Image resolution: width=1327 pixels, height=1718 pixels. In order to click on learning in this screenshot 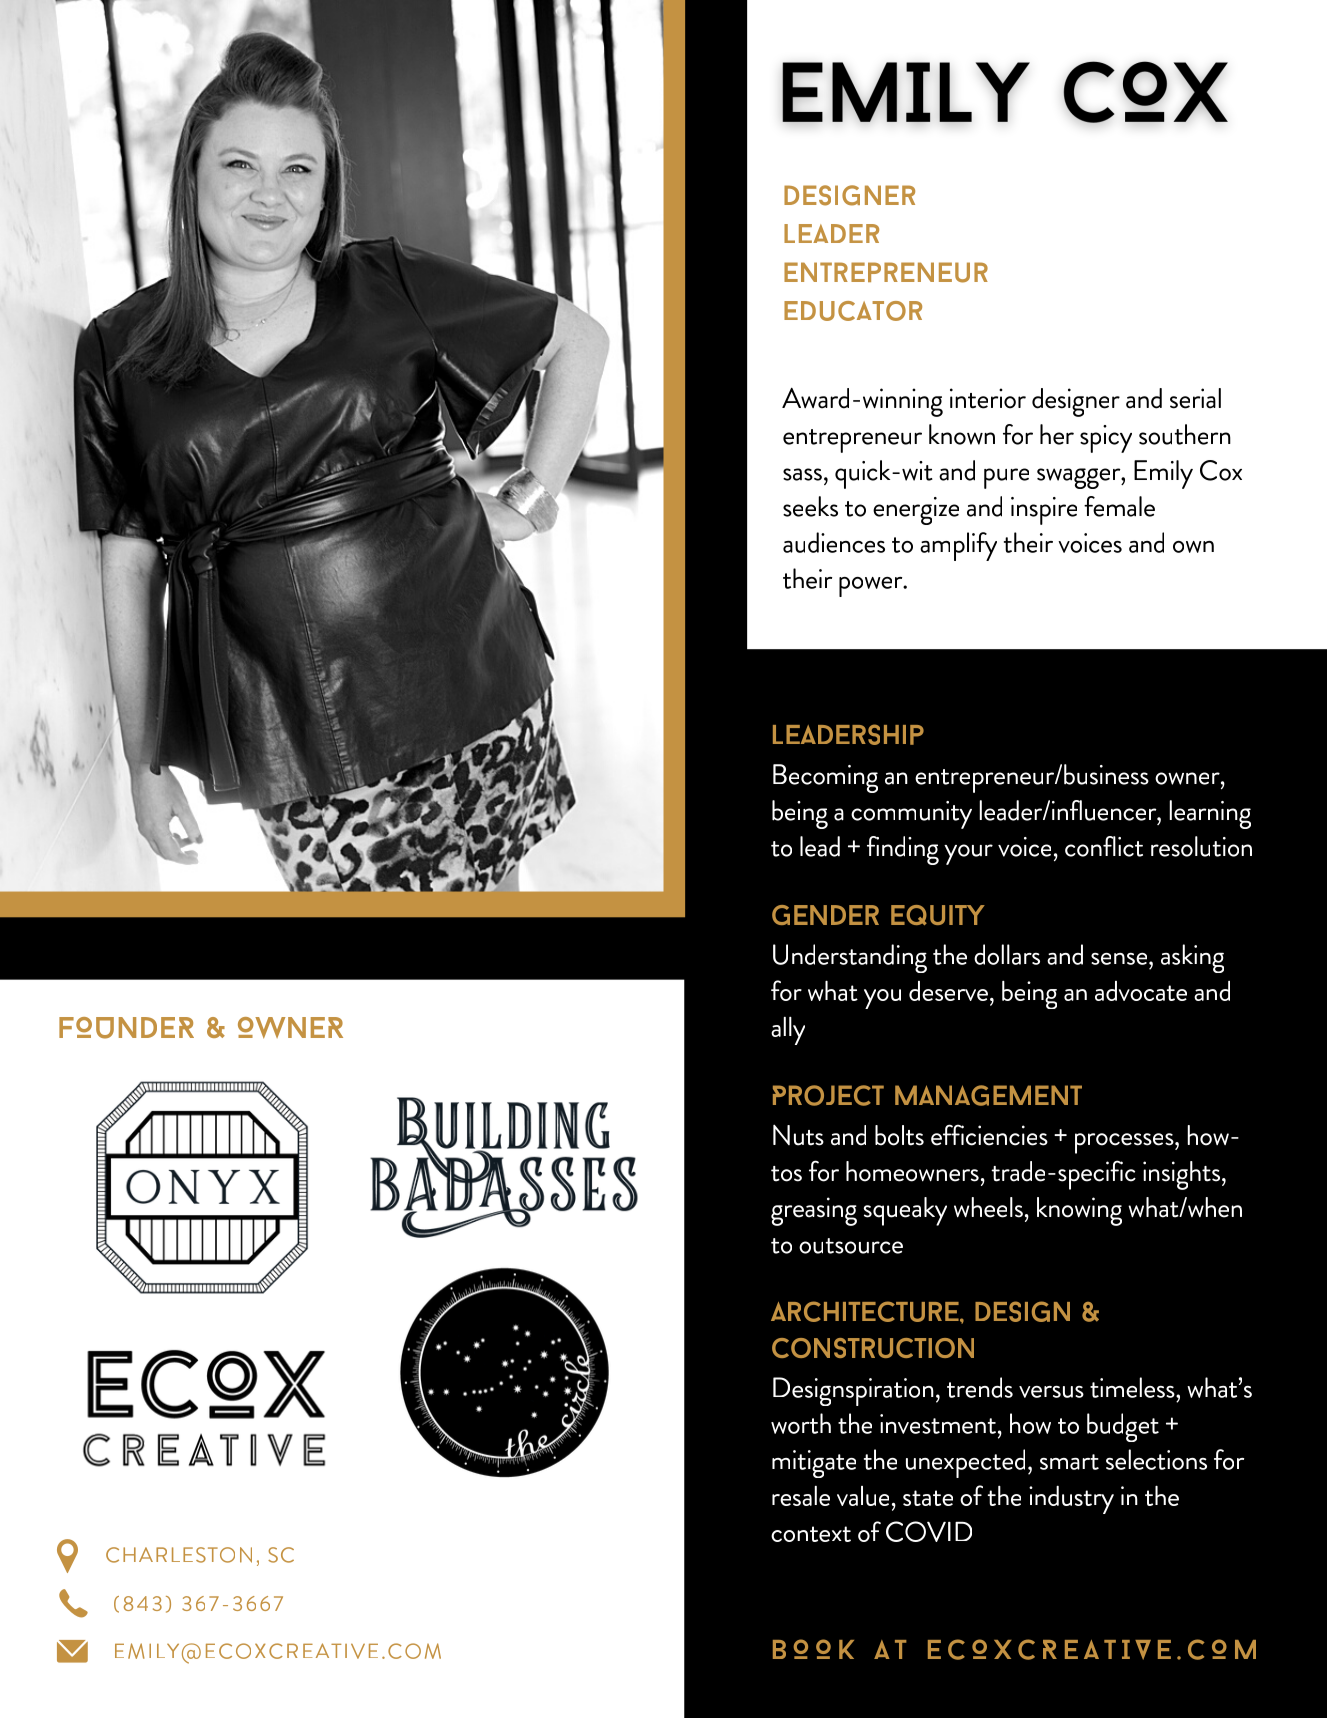, I will do `click(1210, 814)`.
